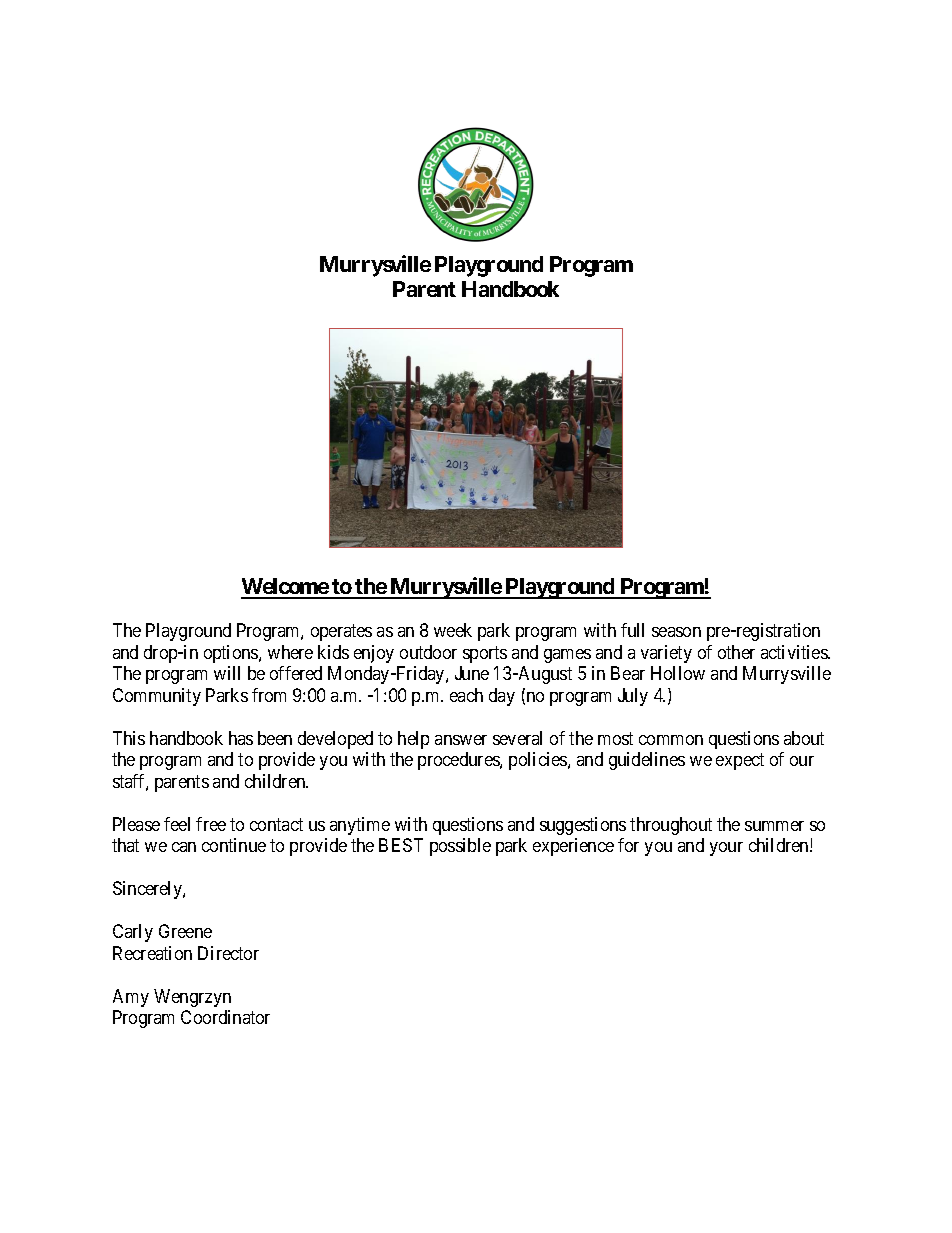  Describe the element at coordinates (225, 1017) in the screenshot. I see `Coordinator` at that location.
